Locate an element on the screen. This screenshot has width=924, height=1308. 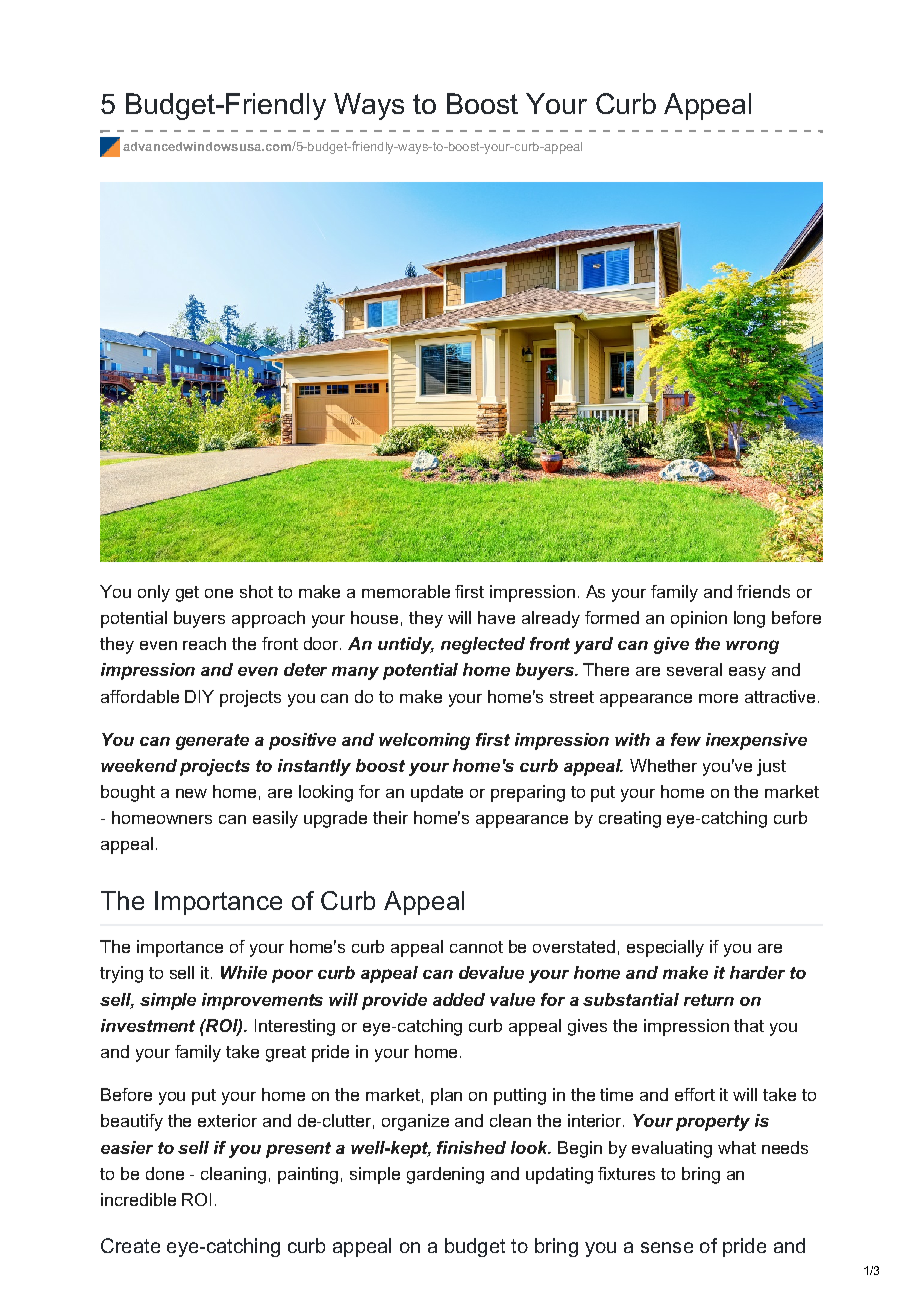
creating is located at coordinates (630, 819).
